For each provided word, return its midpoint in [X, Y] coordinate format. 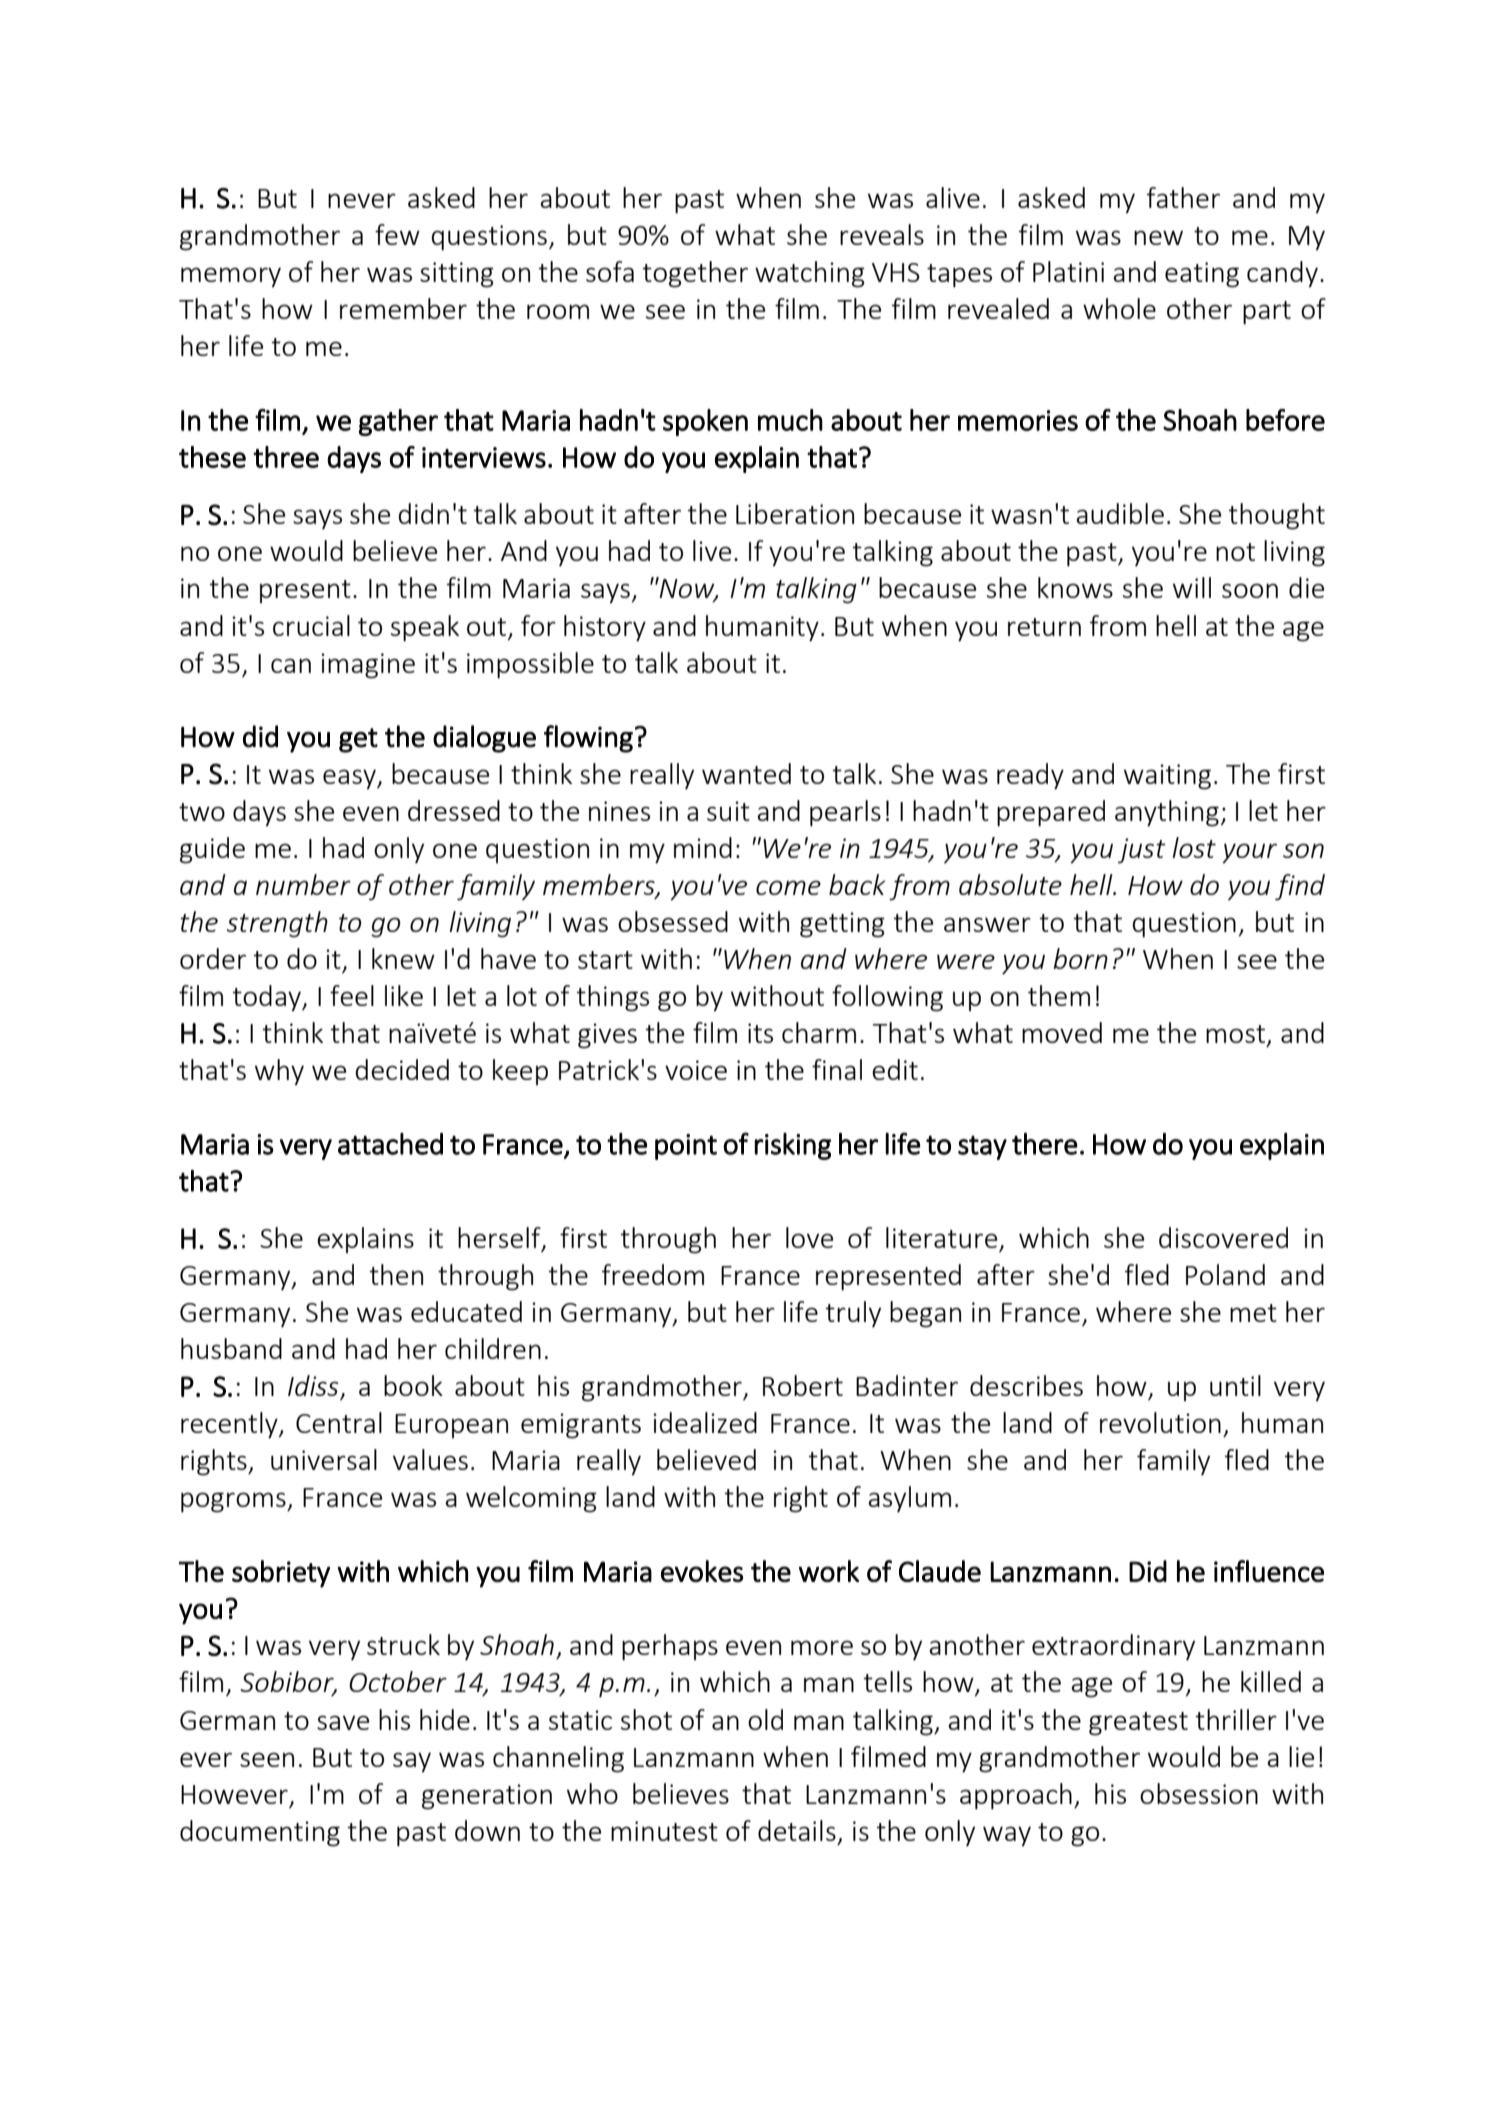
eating [1202, 275]
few [397, 234]
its [760, 1033]
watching [810, 274]
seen [267, 1759]
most [1237, 1035]
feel [352, 995]
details [797, 1830]
